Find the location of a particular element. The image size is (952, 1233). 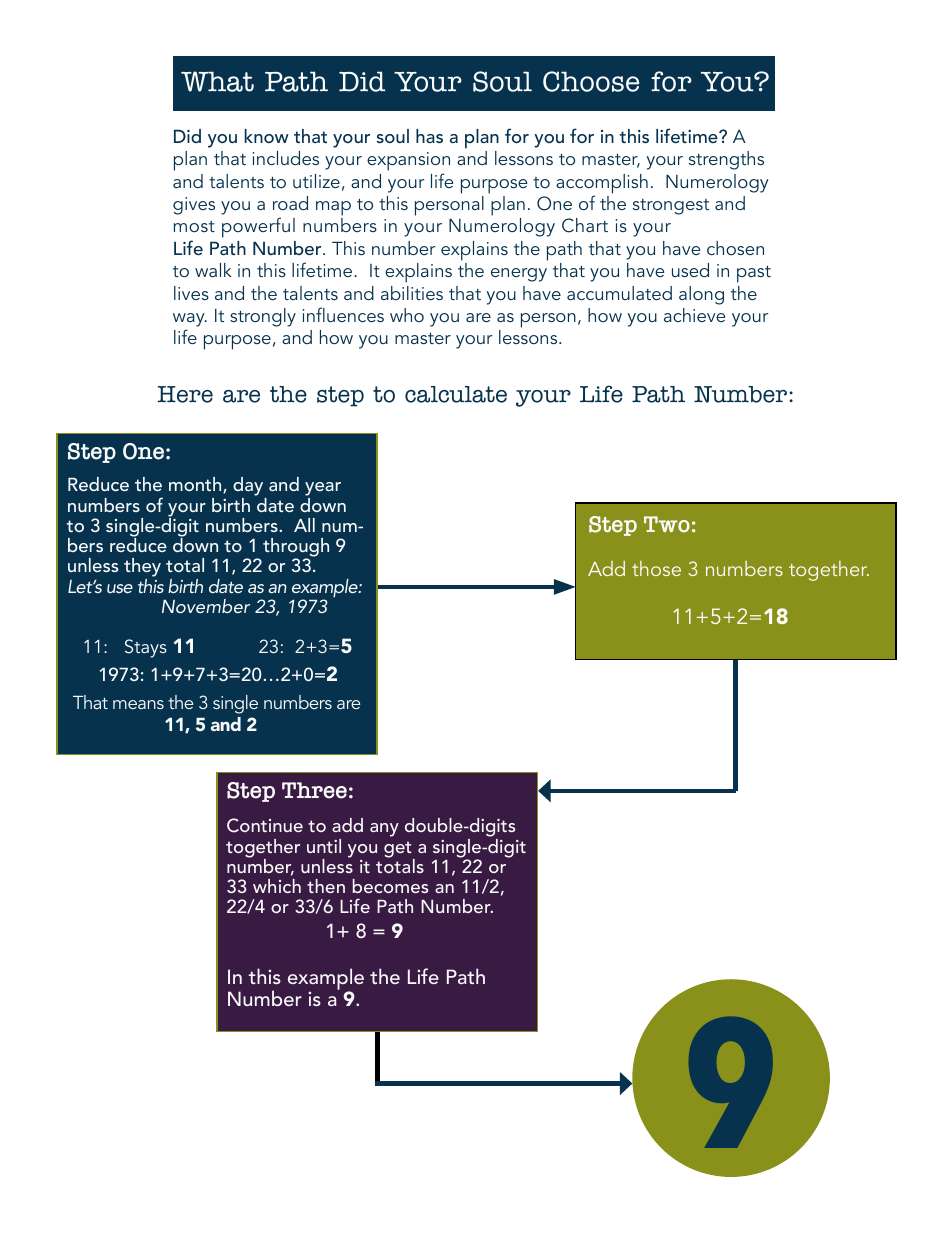

calculate is located at coordinates (456, 394).
